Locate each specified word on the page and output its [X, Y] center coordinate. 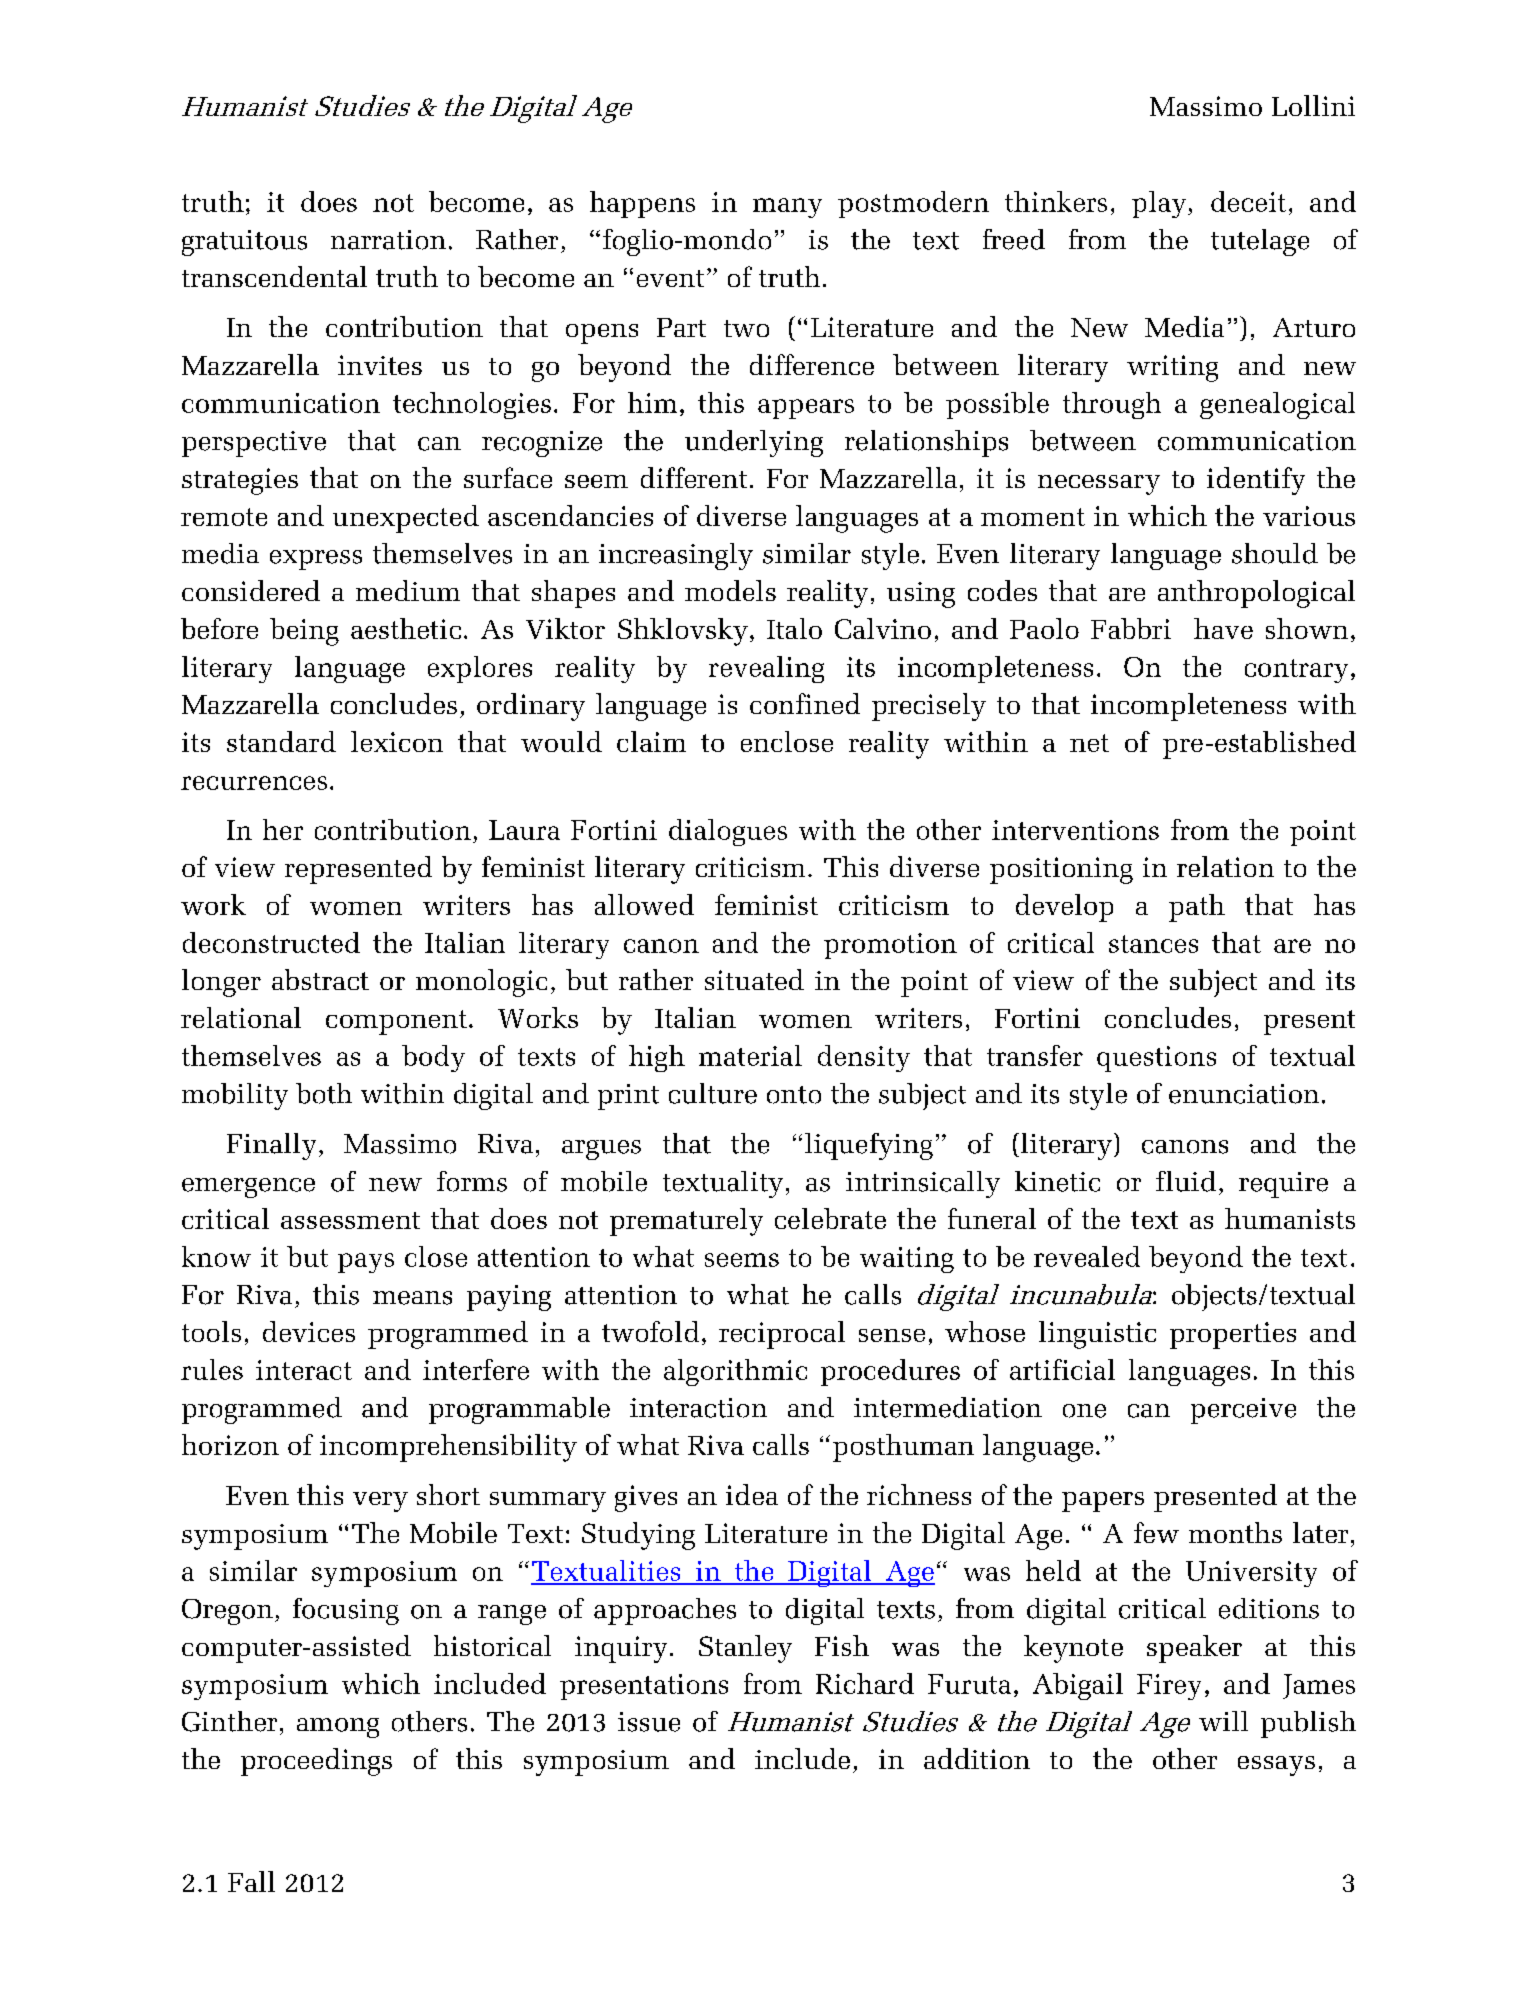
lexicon [397, 741]
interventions [1075, 830]
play [1160, 204]
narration [388, 240]
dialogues [728, 832]
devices [309, 1331]
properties [1233, 1335]
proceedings [316, 1762]
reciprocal [782, 1335]
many [787, 208]
